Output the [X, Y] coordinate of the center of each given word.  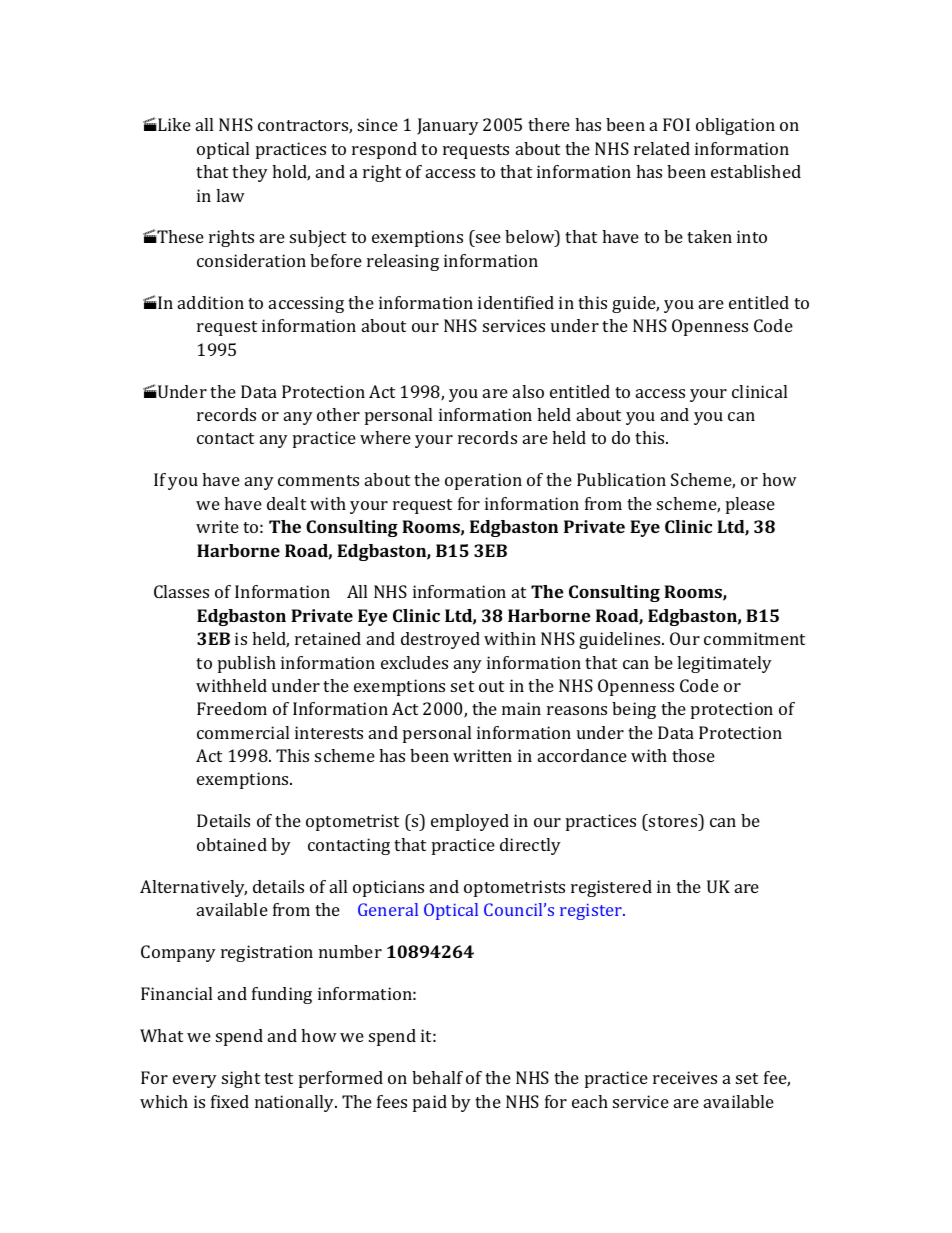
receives [685, 1077]
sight [241, 1079]
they [250, 173]
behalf [437, 1077]
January [448, 126]
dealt [286, 503]
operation [483, 481]
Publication [621, 479]
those [693, 755]
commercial [243, 732]
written [482, 755]
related [662, 148]
